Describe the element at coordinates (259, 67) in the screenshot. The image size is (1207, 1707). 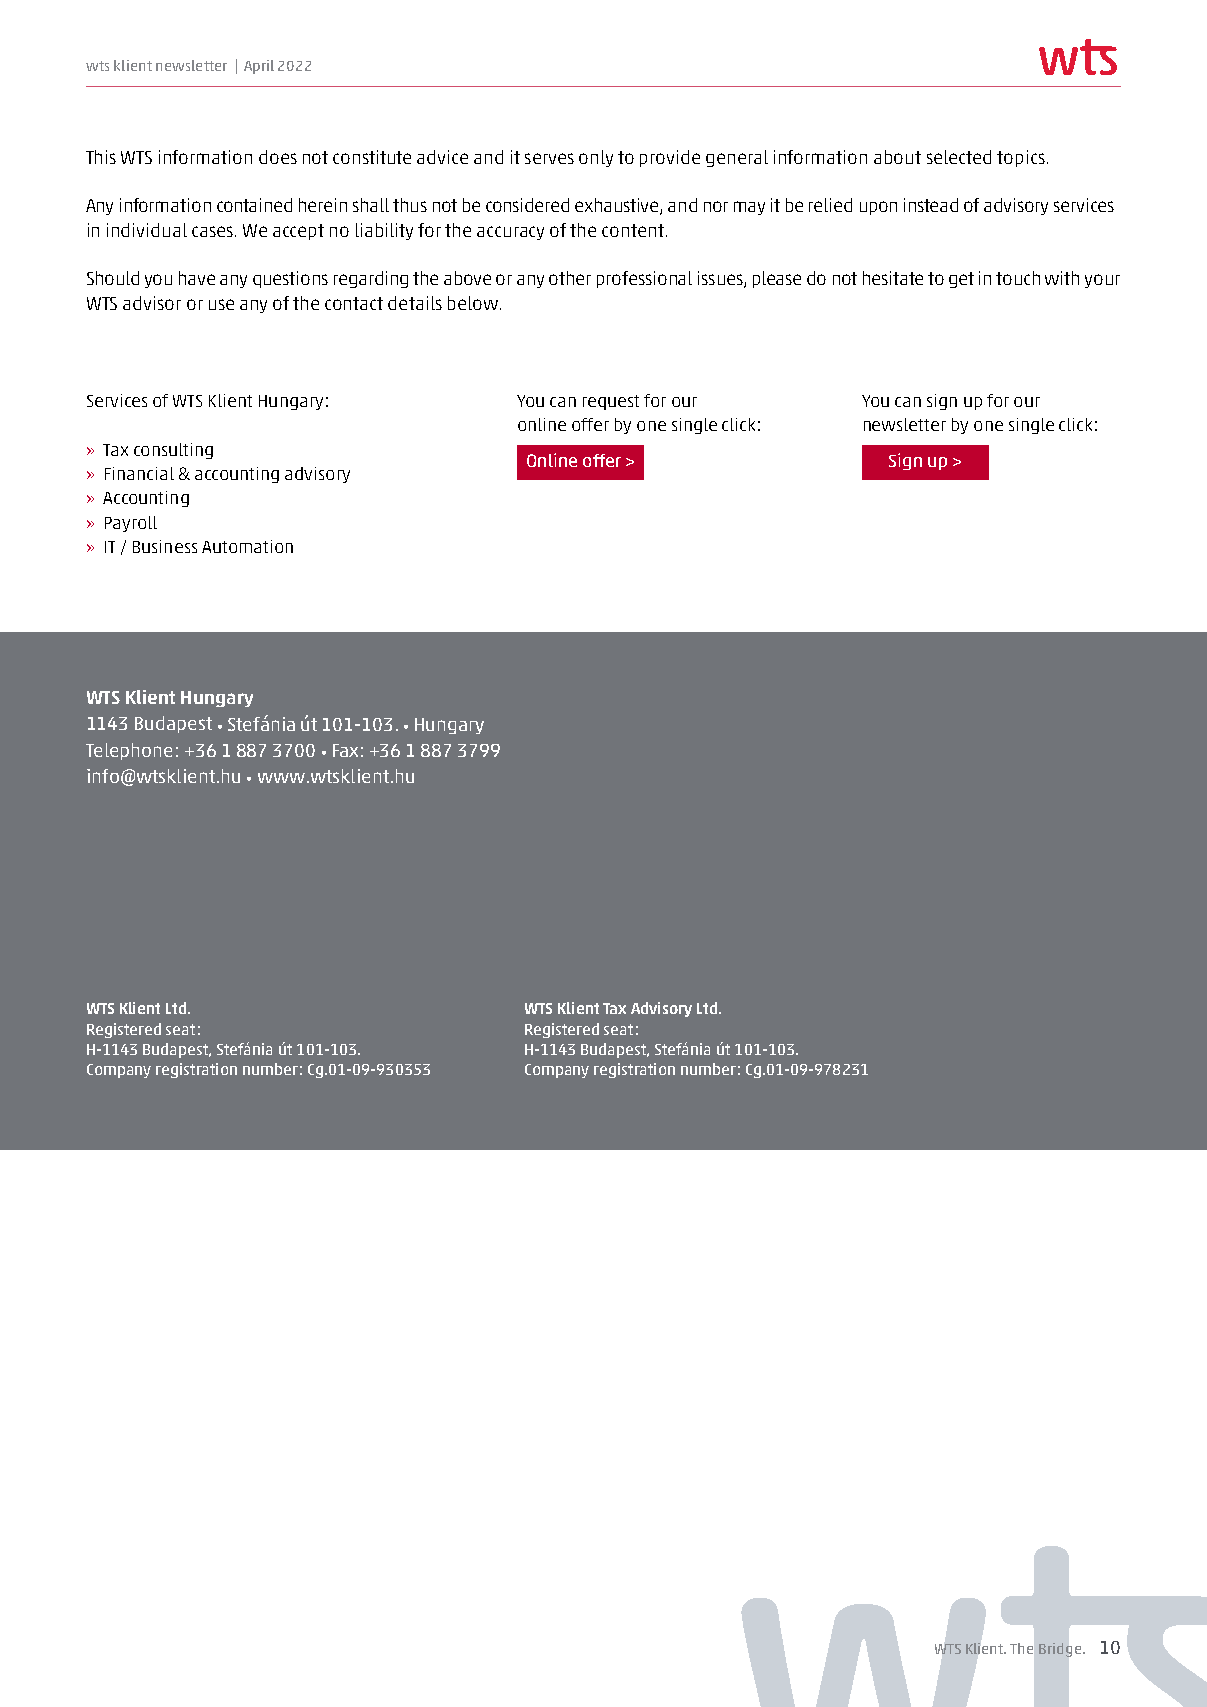
I see `April` at that location.
